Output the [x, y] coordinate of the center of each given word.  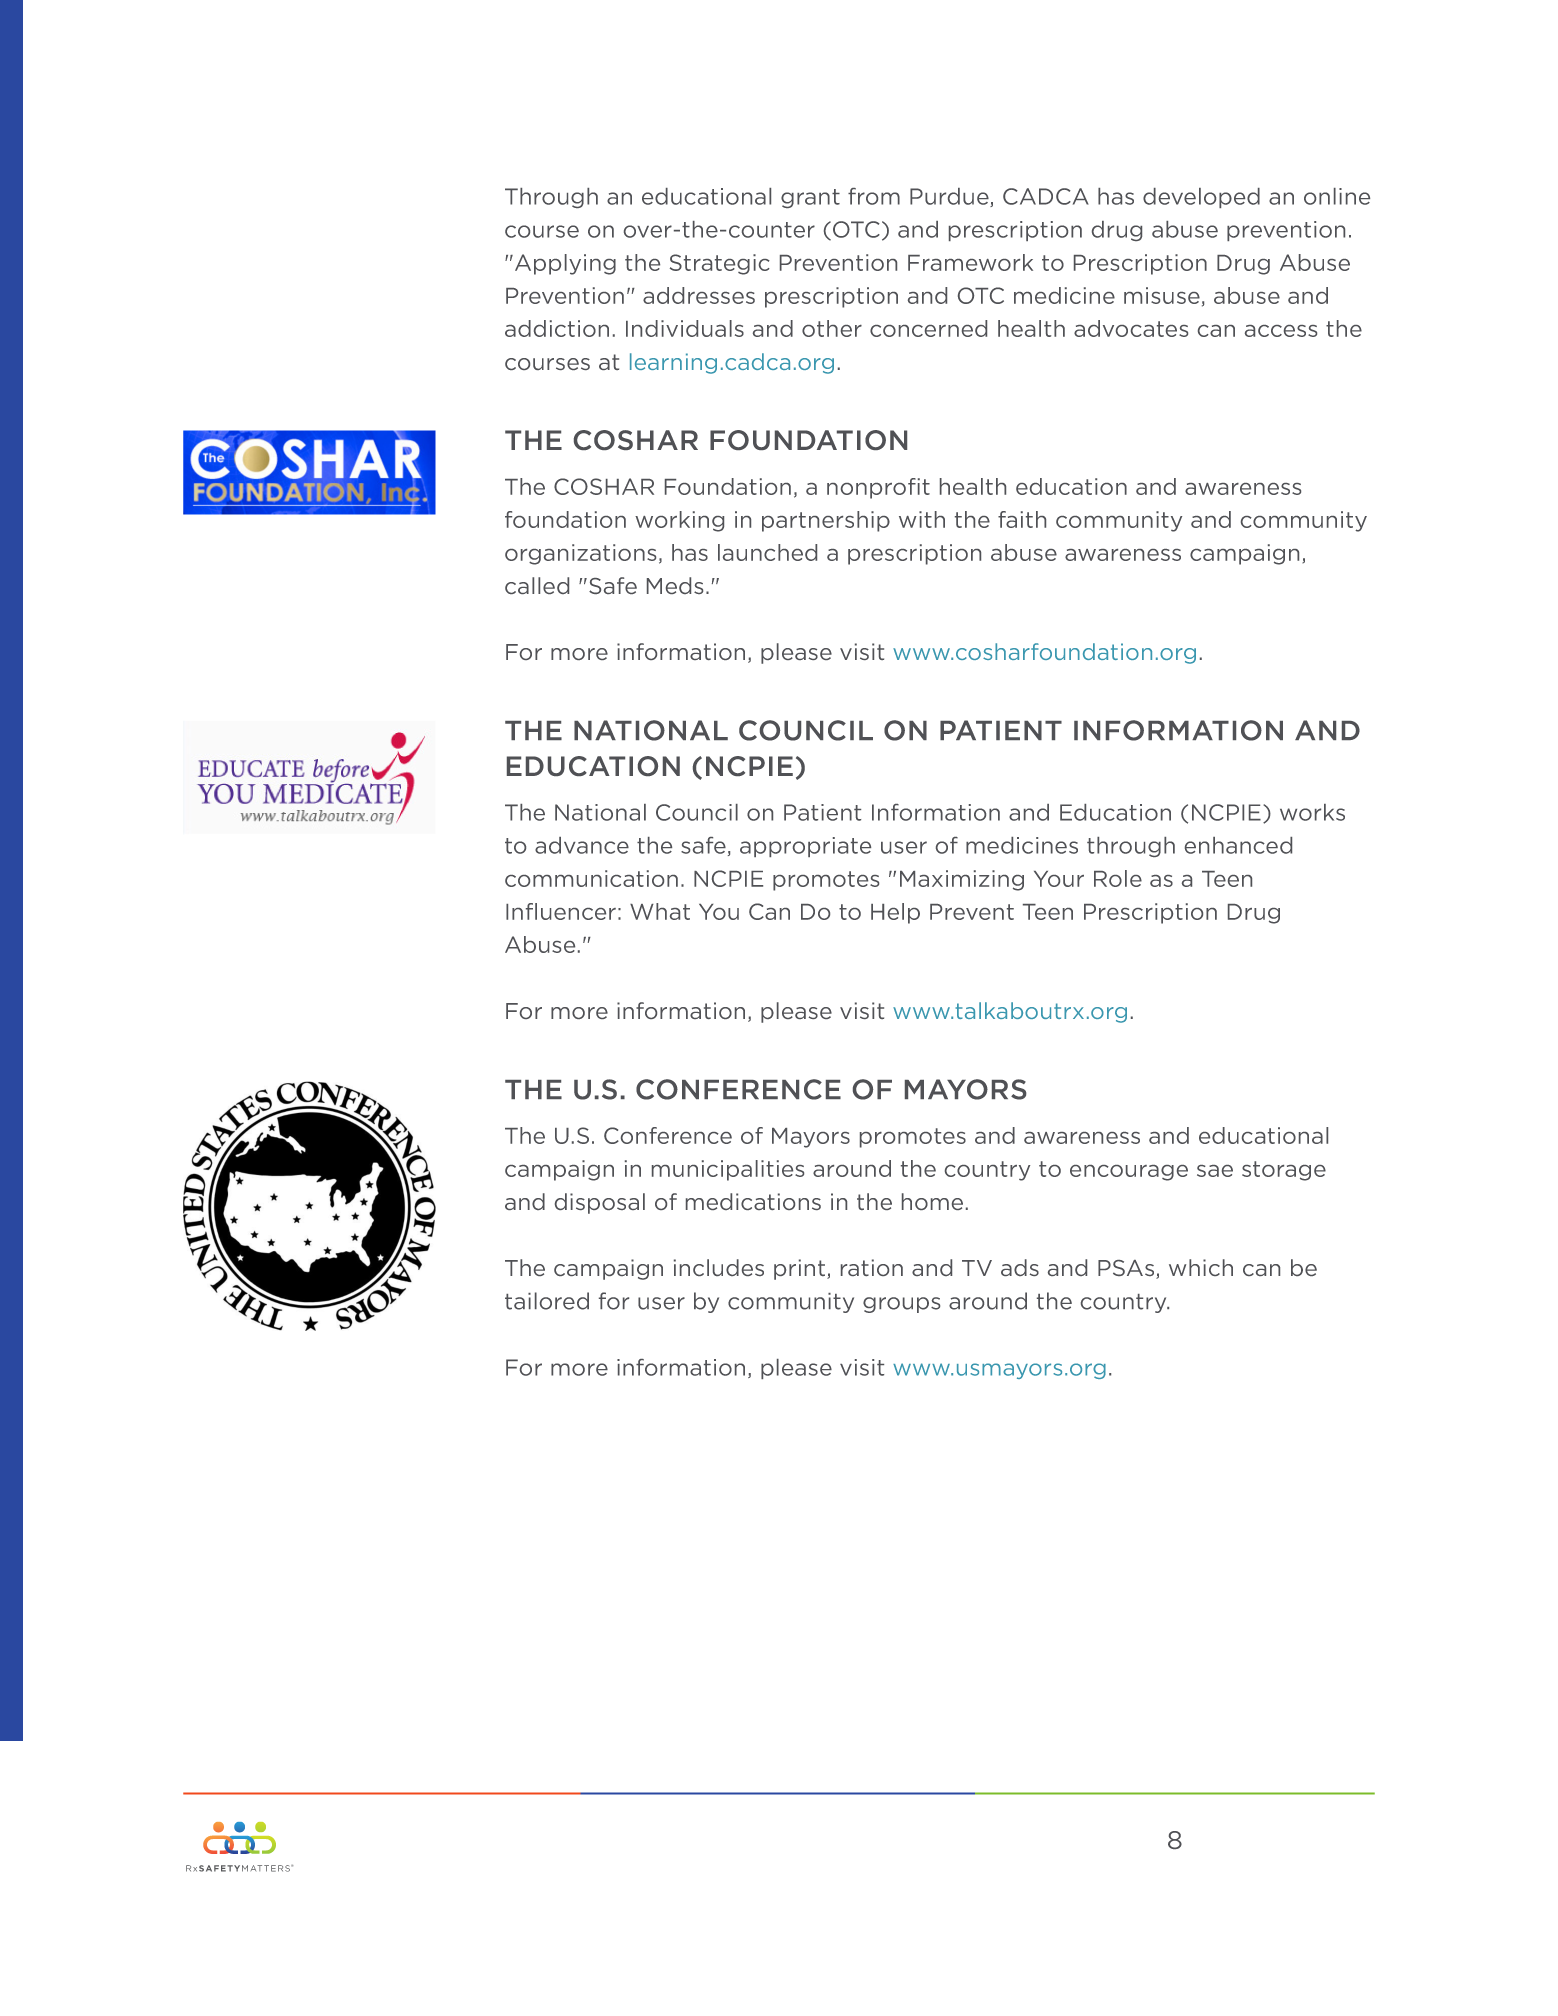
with [922, 519]
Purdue [950, 197]
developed [1201, 198]
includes [719, 1267]
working [679, 521]
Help [895, 913]
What [660, 911]
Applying [565, 264]
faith [1022, 519]
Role [1118, 878]
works [1312, 812]
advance [582, 845]
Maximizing [962, 880]
